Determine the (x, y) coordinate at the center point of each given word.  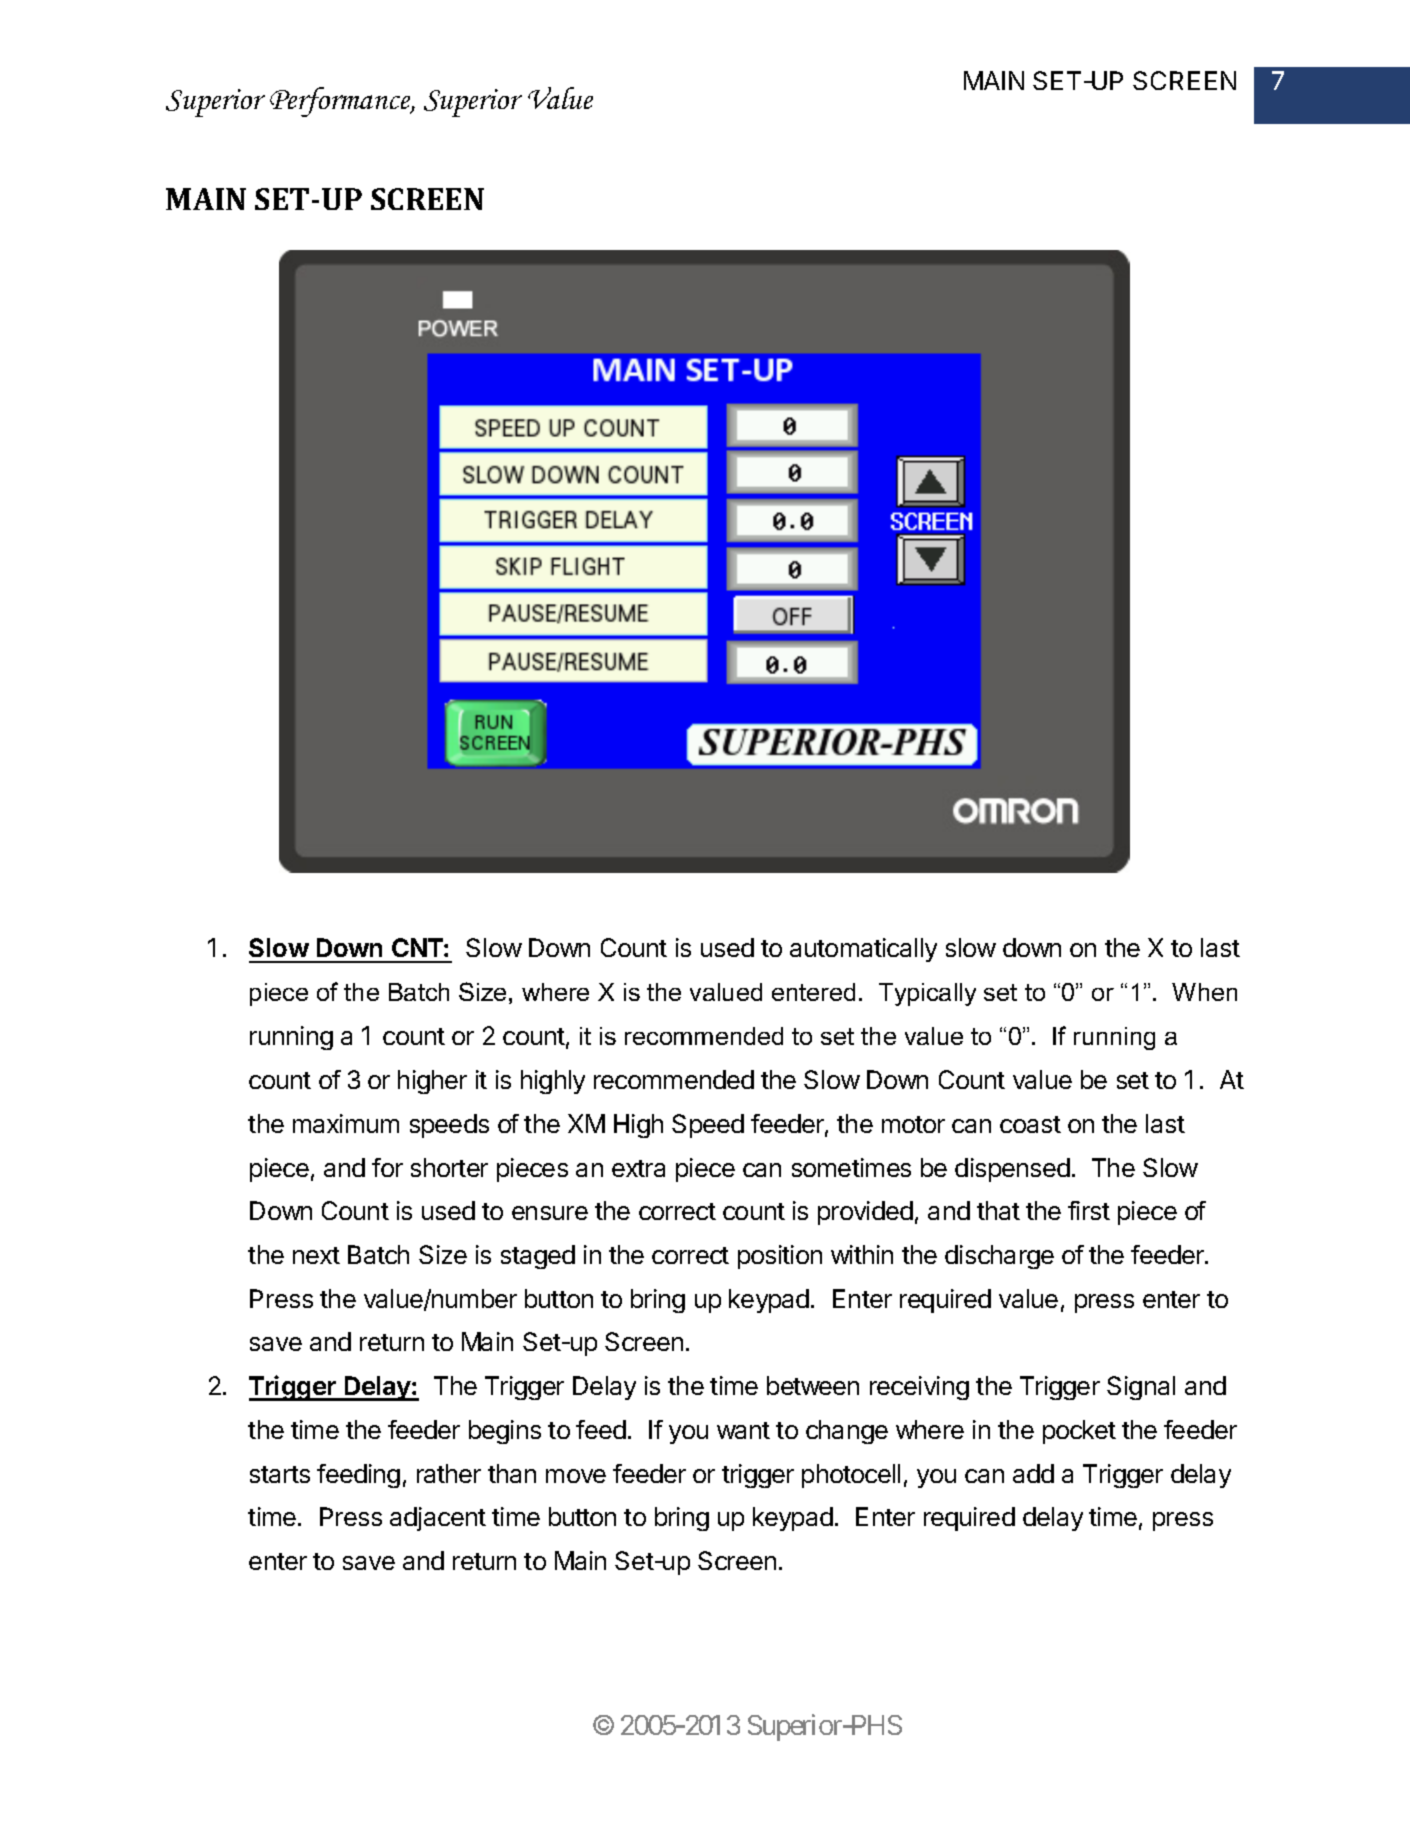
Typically (927, 994)
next (316, 1255)
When (1204, 992)
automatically (863, 950)
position (780, 1257)
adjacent (438, 1519)
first (1089, 1210)
